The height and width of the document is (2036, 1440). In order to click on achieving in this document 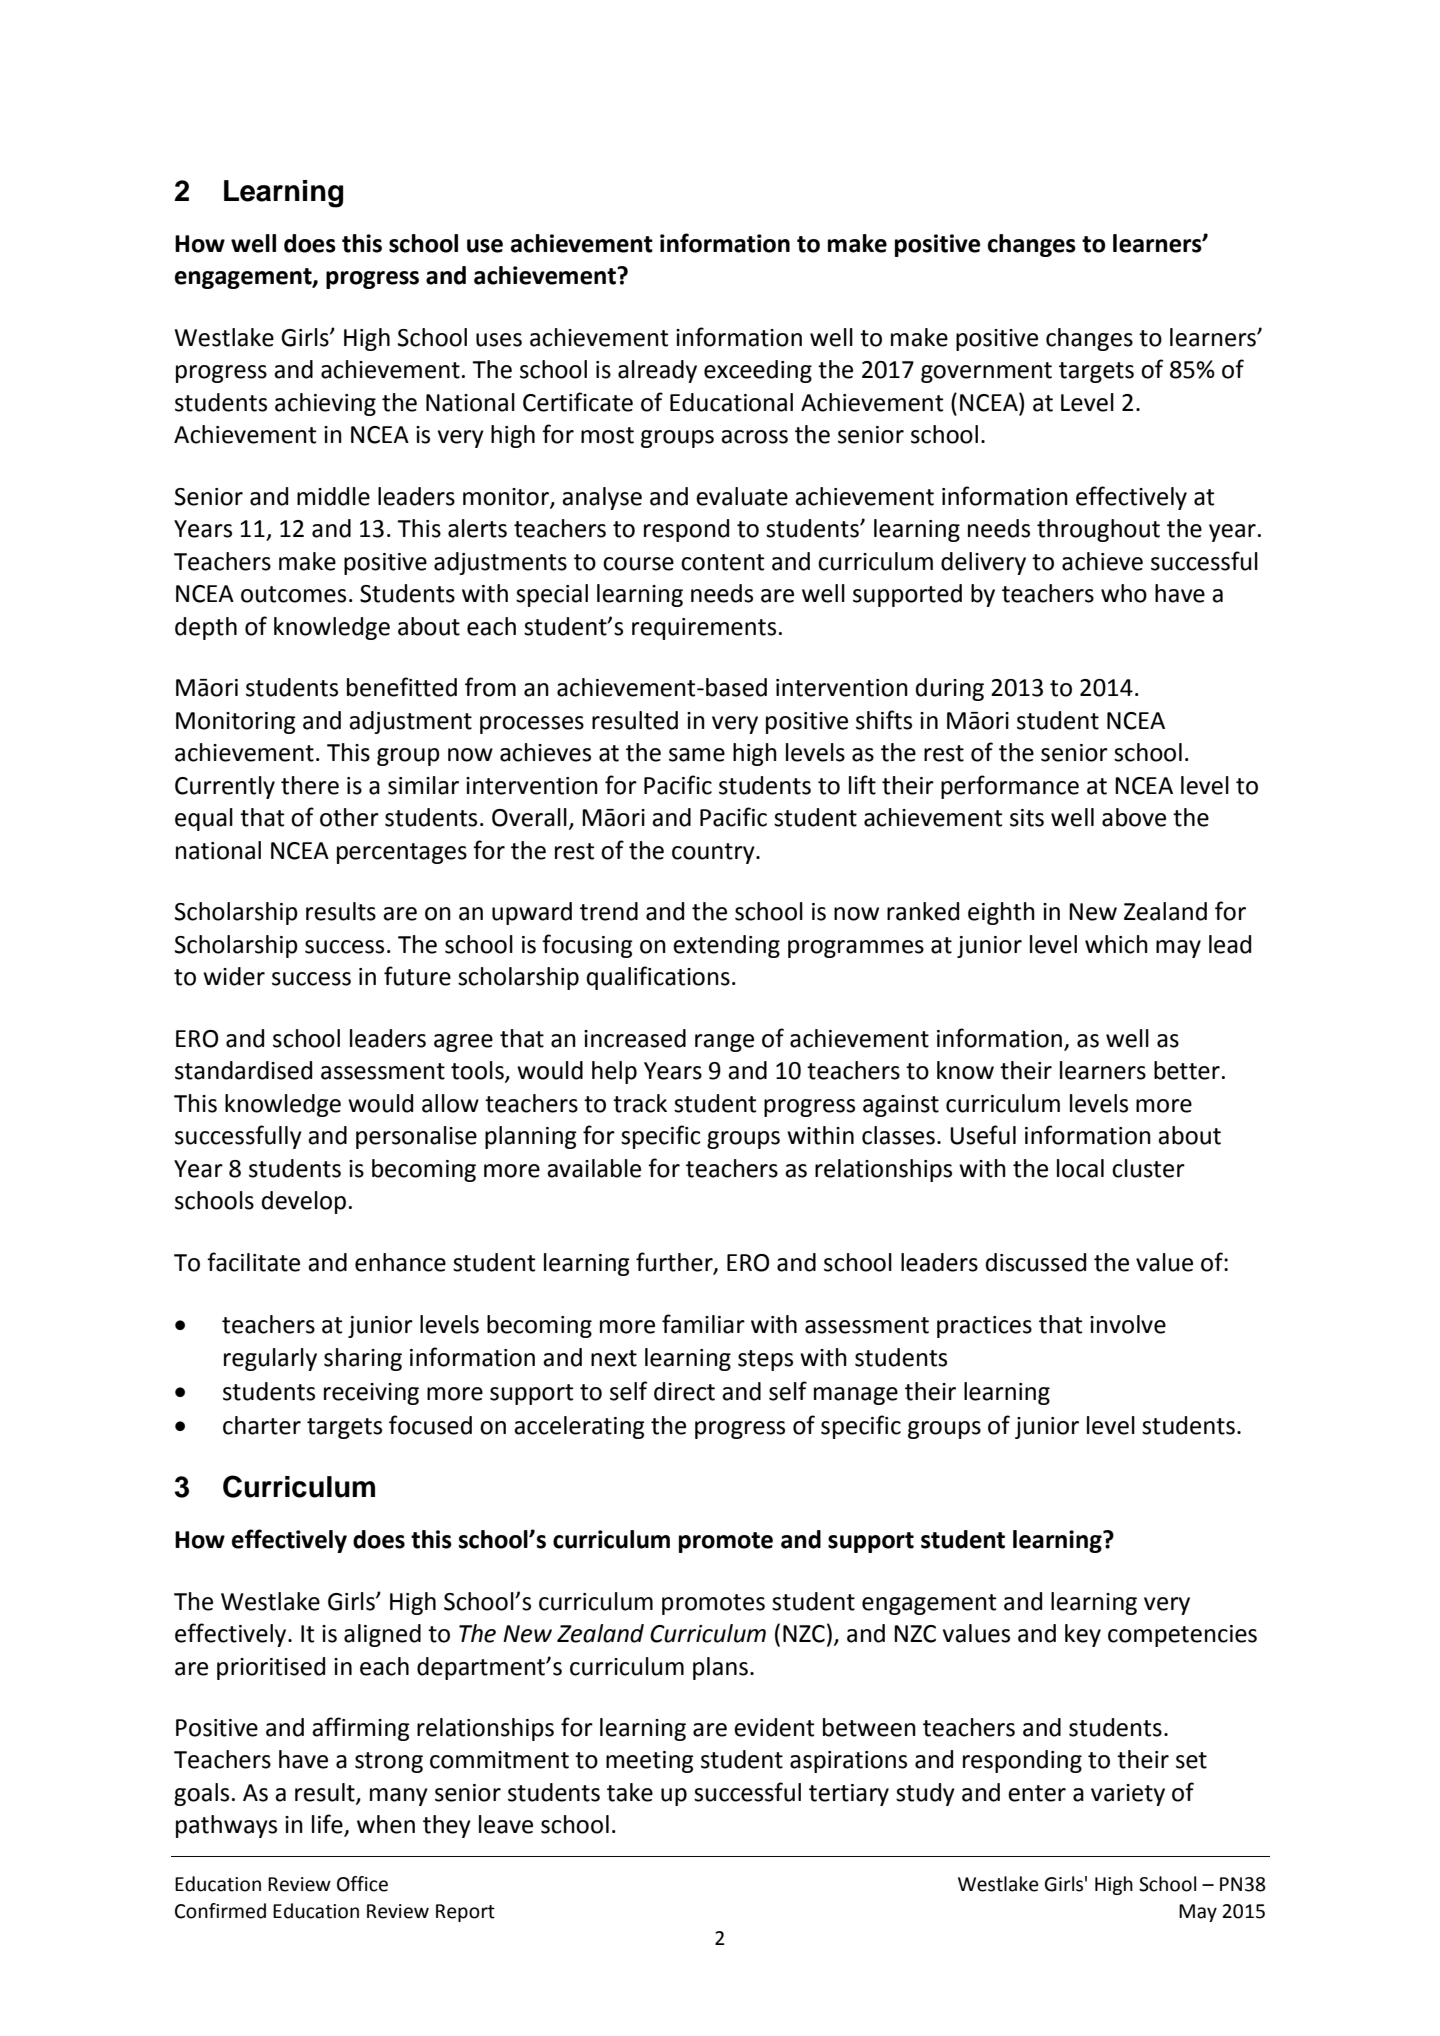, I will do `click(325, 404)`.
